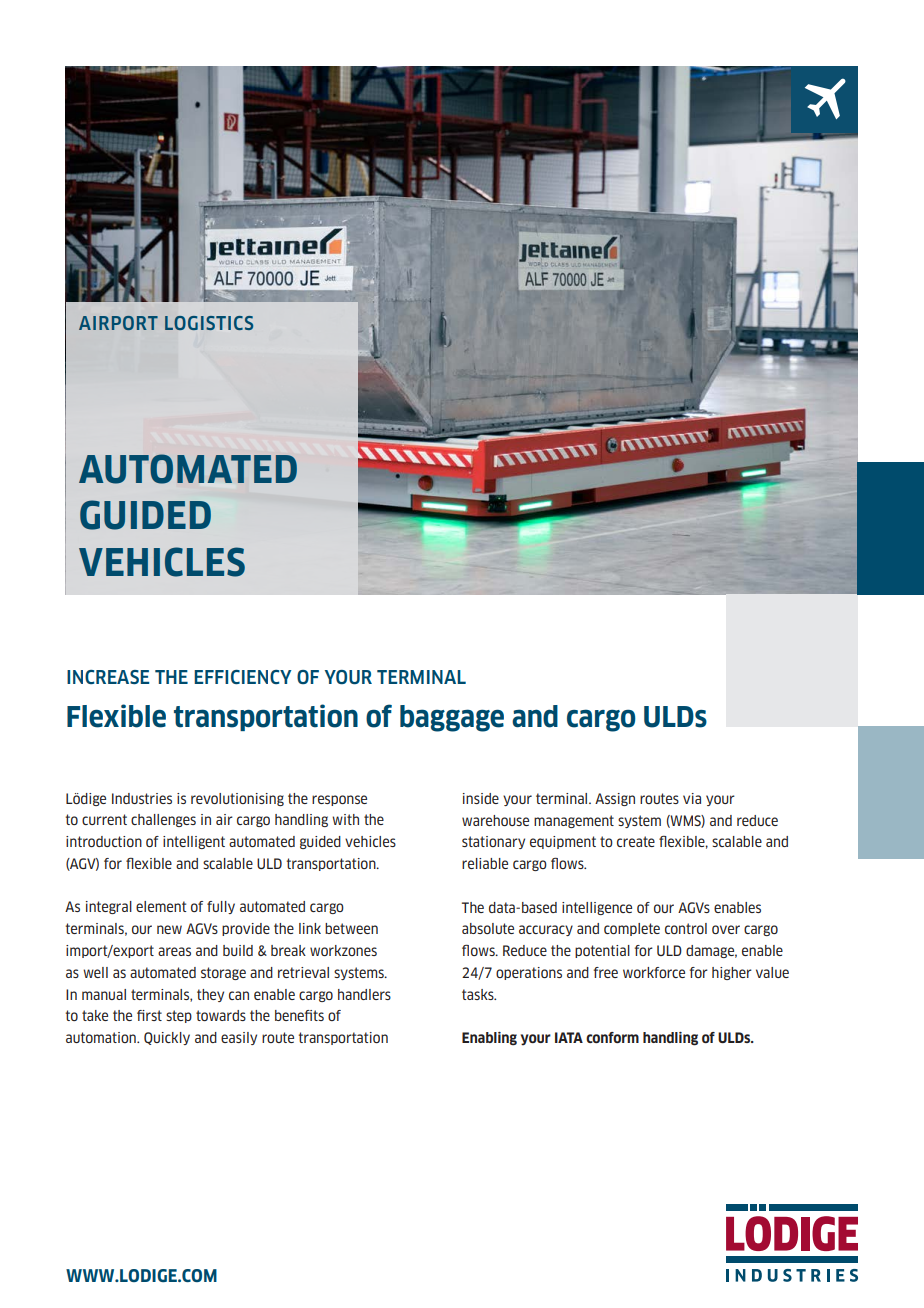 The height and width of the screenshot is (1308, 924). Describe the element at coordinates (179, 1016) in the screenshot. I see `step` at that location.
